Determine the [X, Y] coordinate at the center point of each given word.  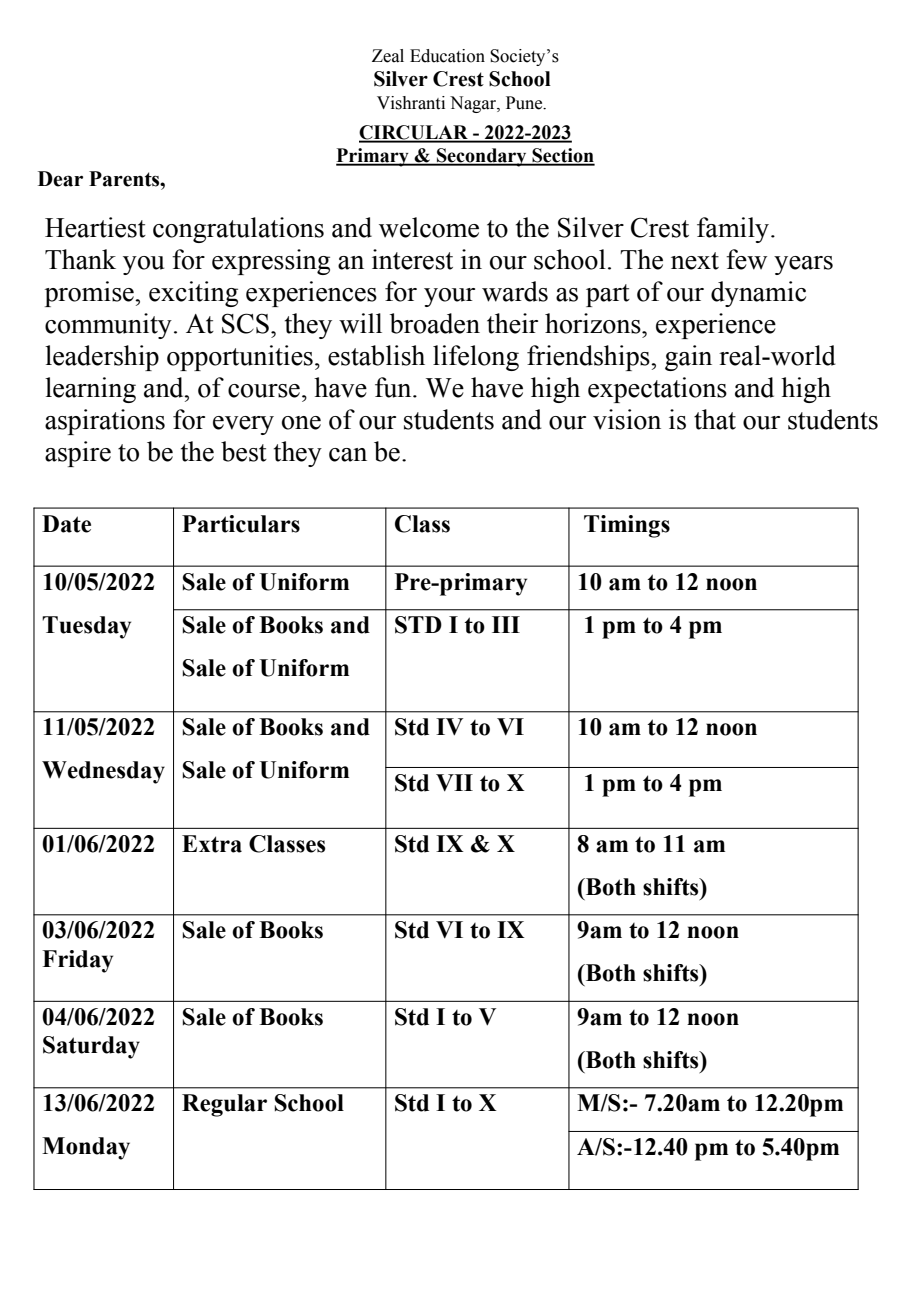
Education [447, 56]
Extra [212, 844]
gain [688, 358]
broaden [435, 323]
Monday [86, 1148]
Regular [224, 1105]
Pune [525, 103]
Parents [125, 179]
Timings [627, 526]
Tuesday [86, 627]
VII [454, 783]
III [506, 624]
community [108, 326]
